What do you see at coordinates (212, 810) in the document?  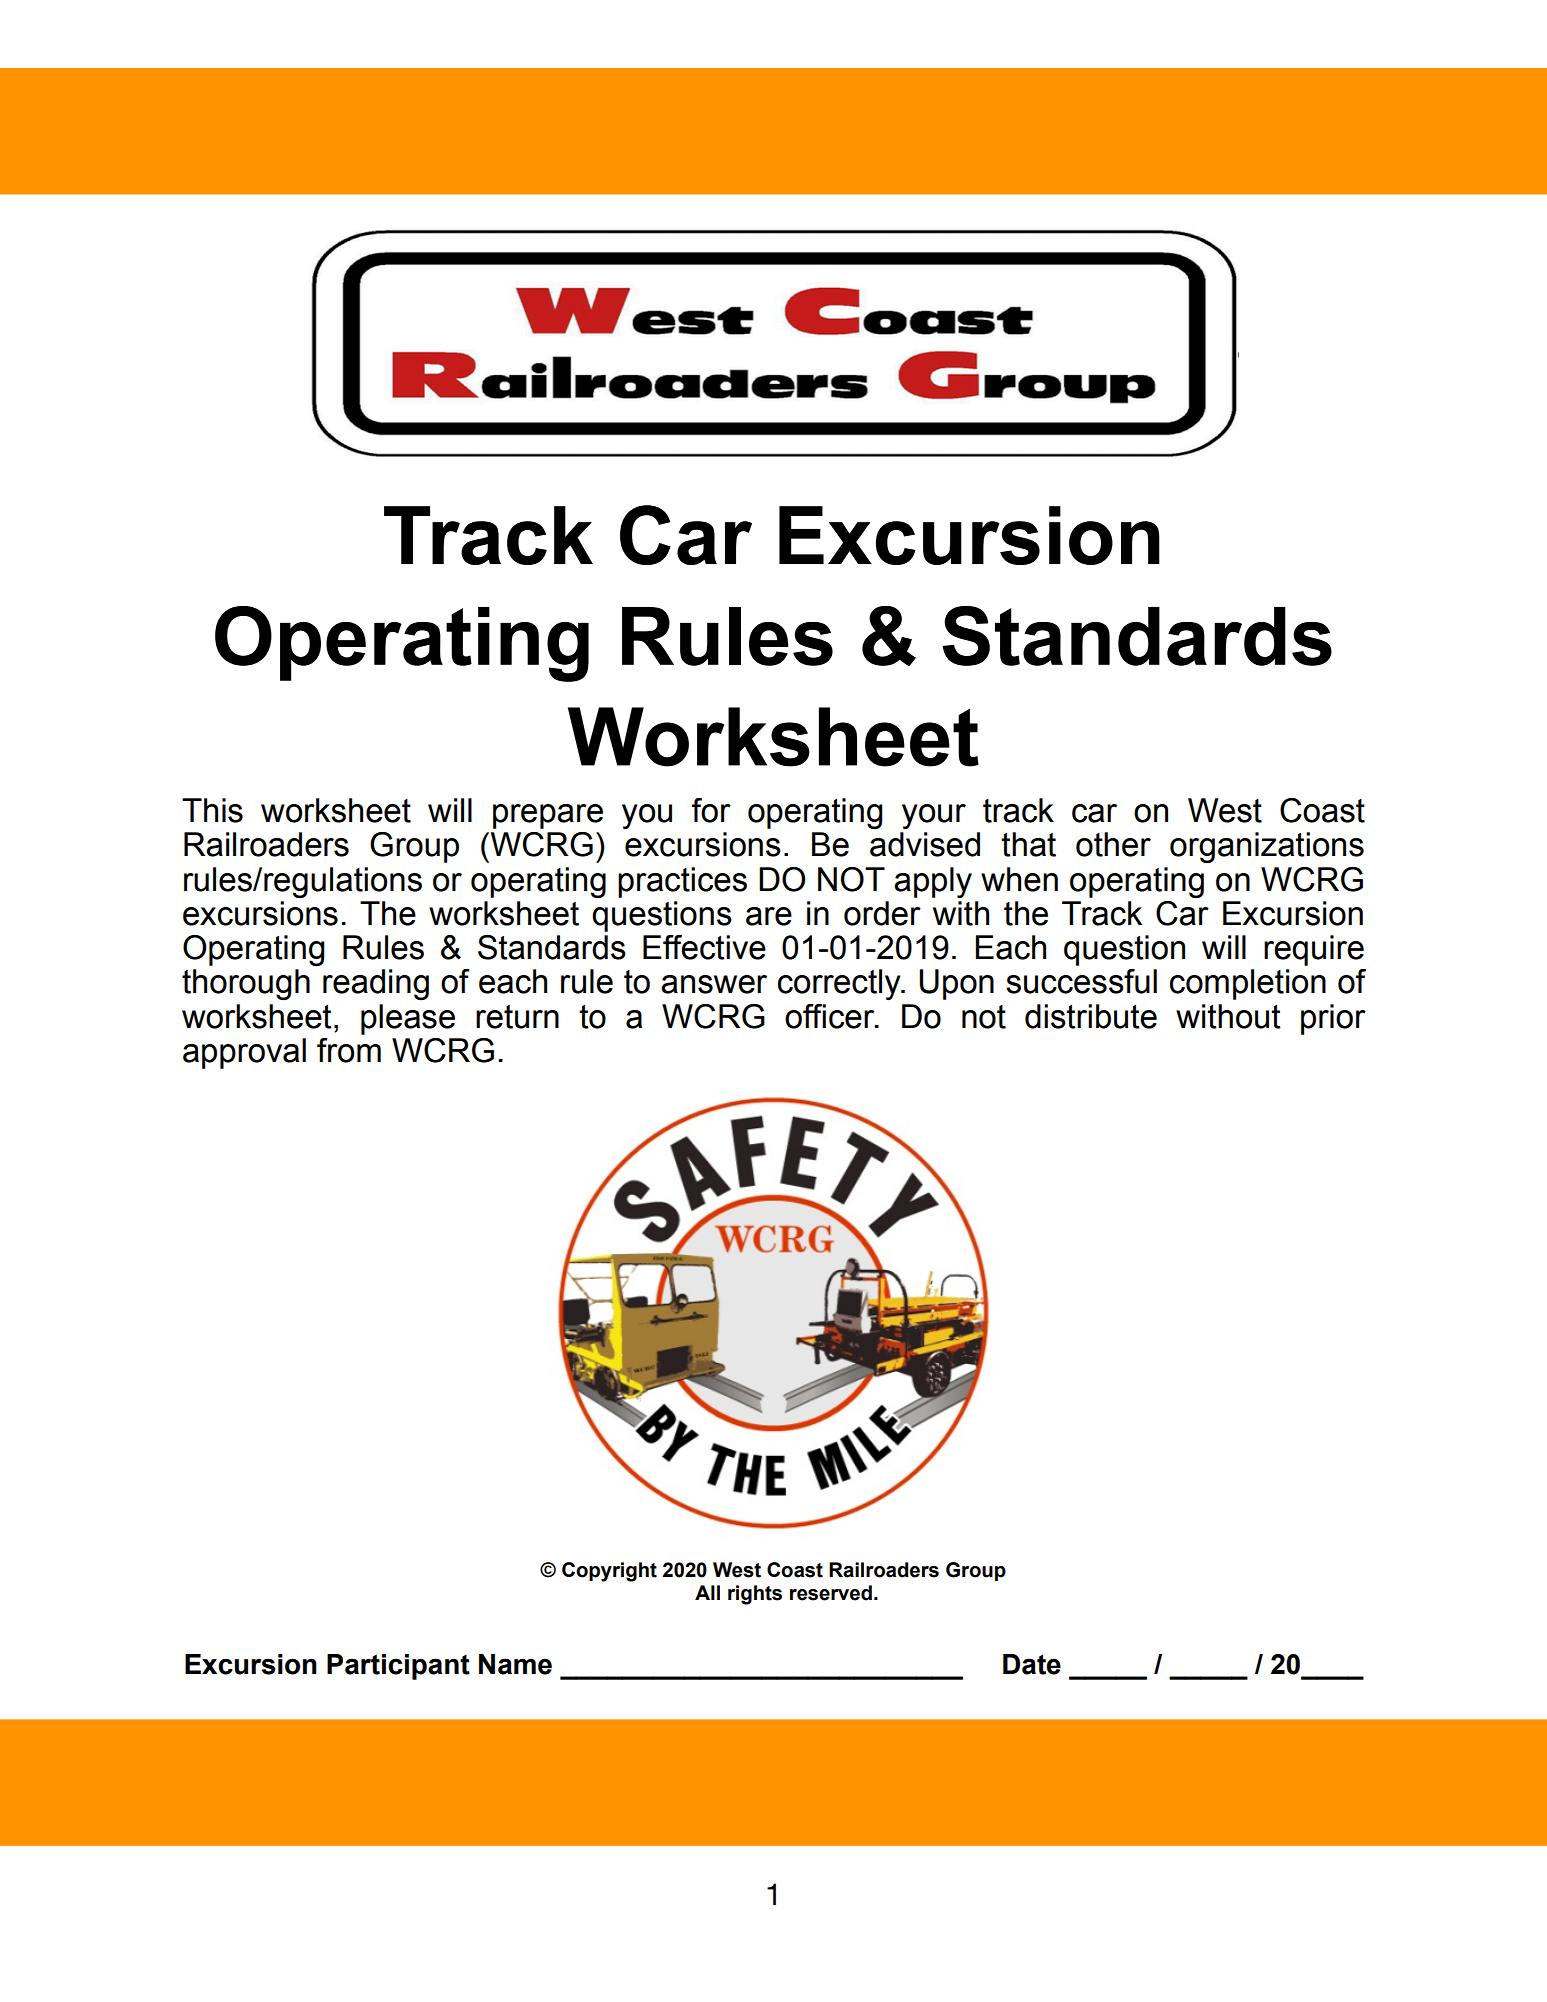 I see `This` at bounding box center [212, 810].
